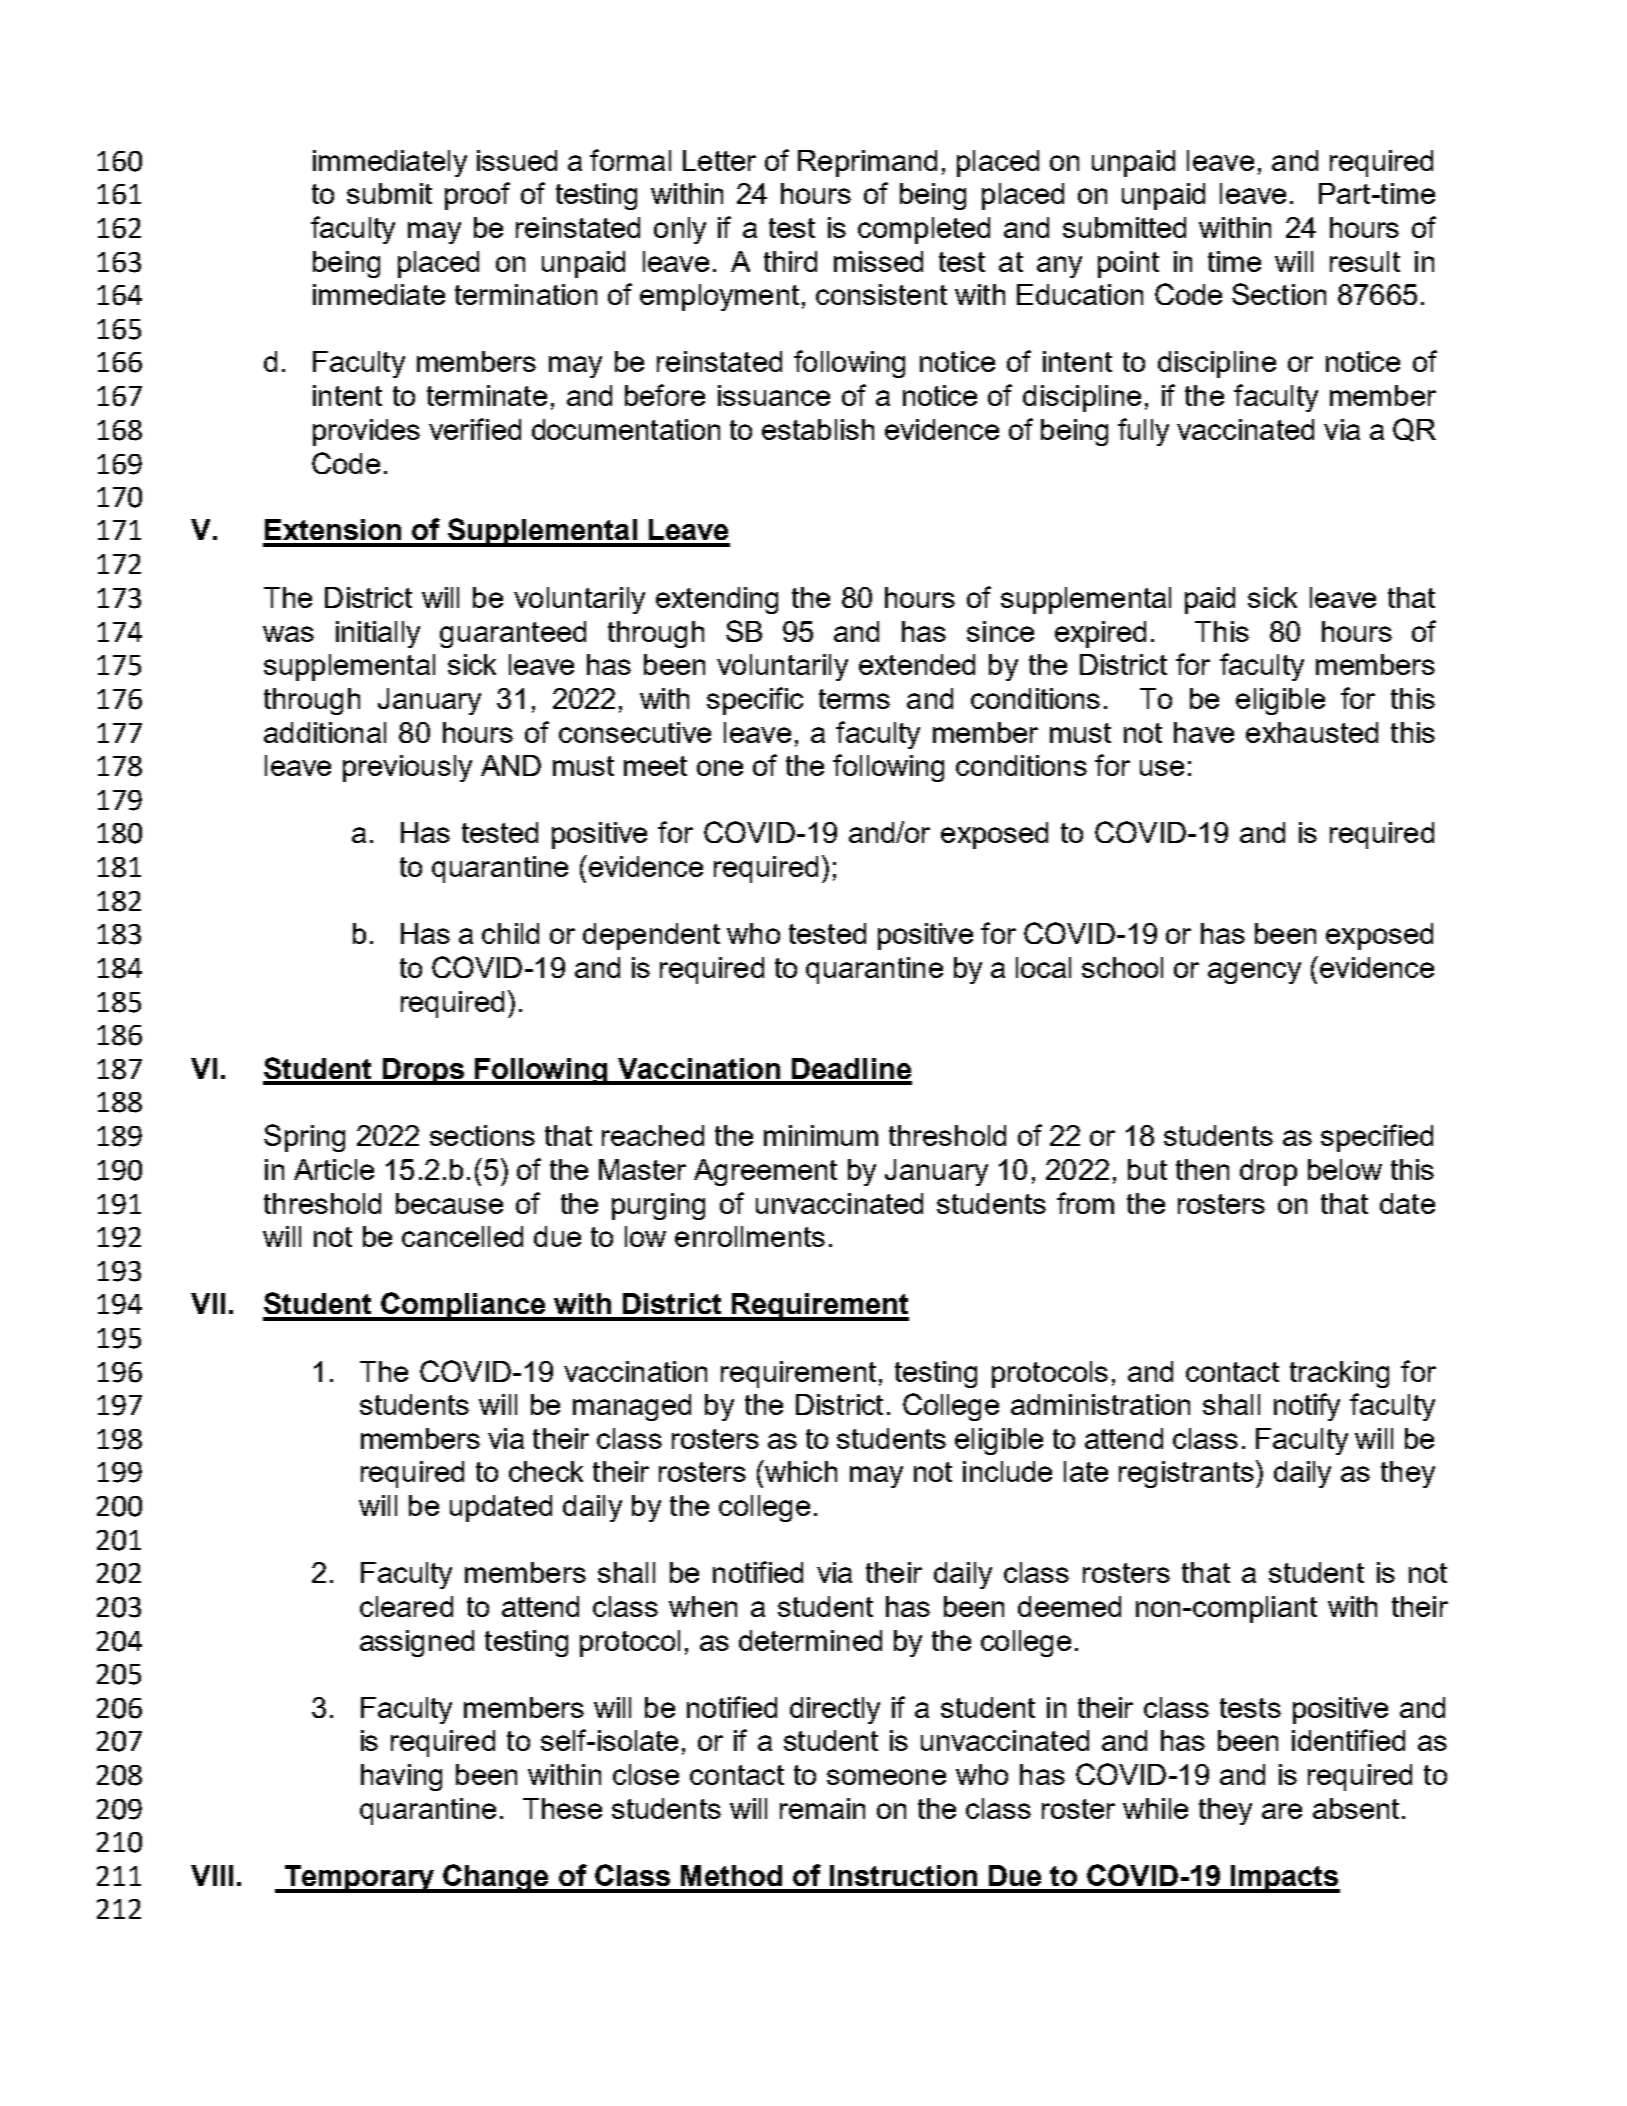 The width and height of the screenshot is (1627, 2106). Describe the element at coordinates (1202, 1169) in the screenshot. I see `then` at that location.
